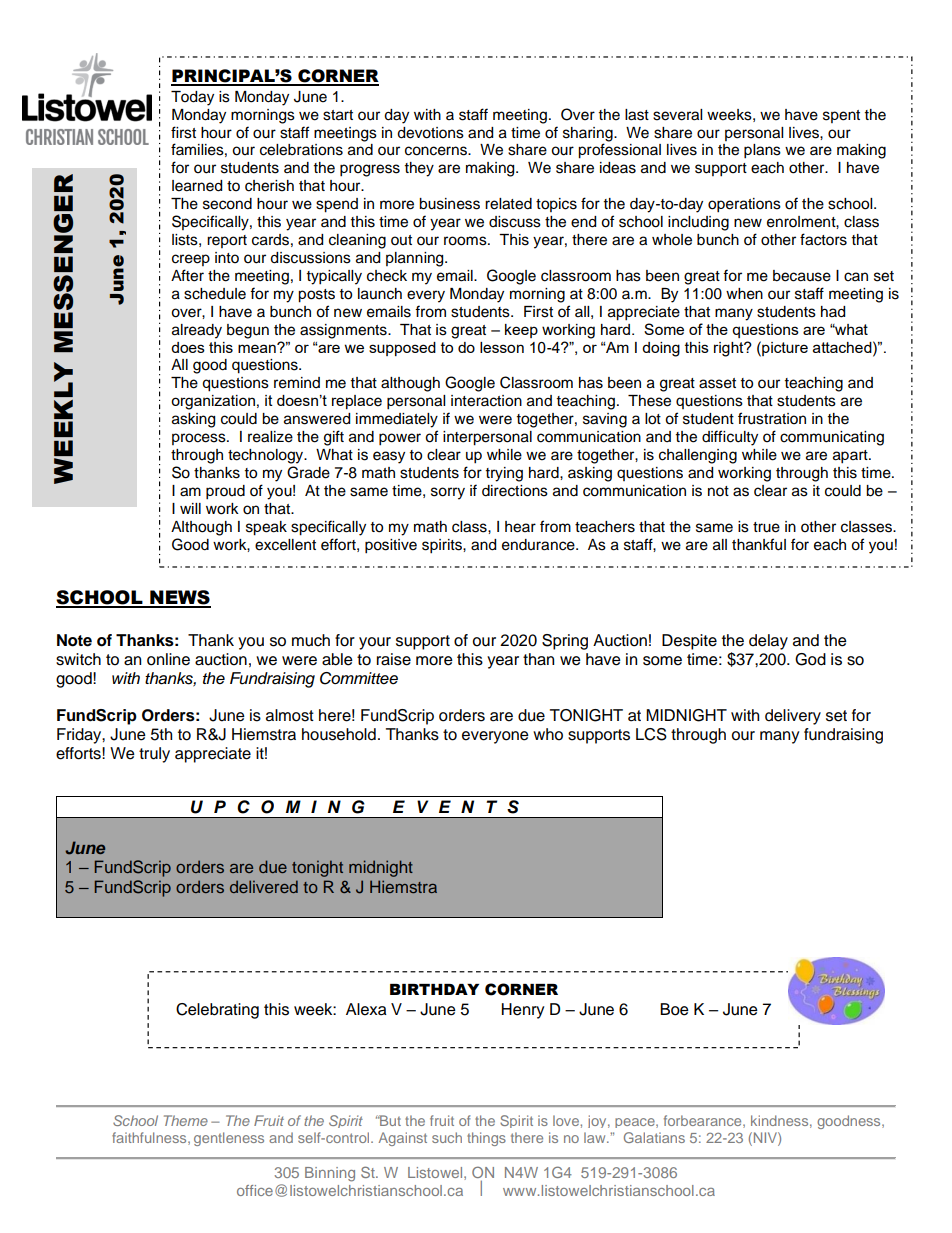  Describe the element at coordinates (339, 734) in the document. I see `household` at that location.
